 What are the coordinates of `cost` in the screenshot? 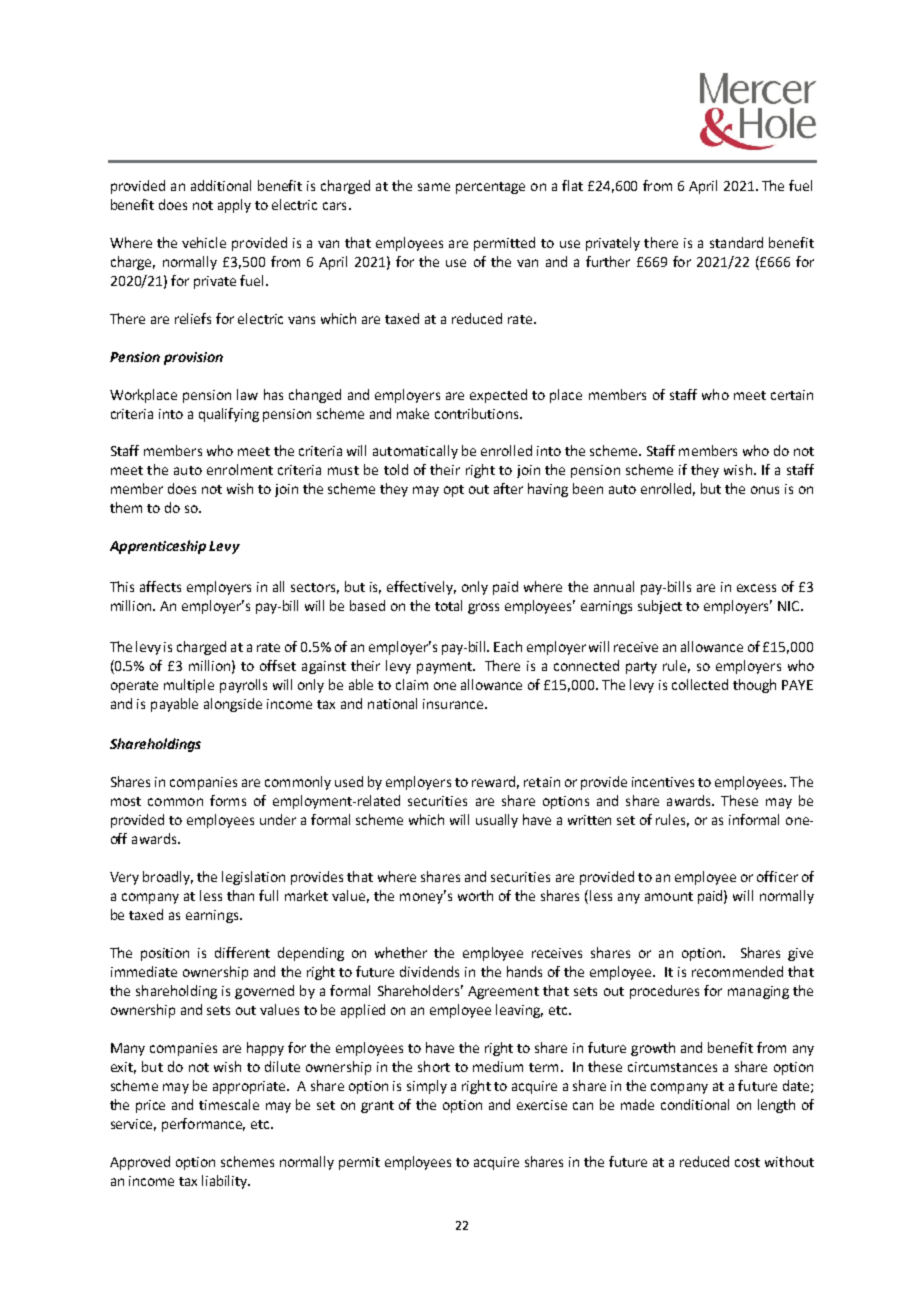 It's located at (747, 1162).
